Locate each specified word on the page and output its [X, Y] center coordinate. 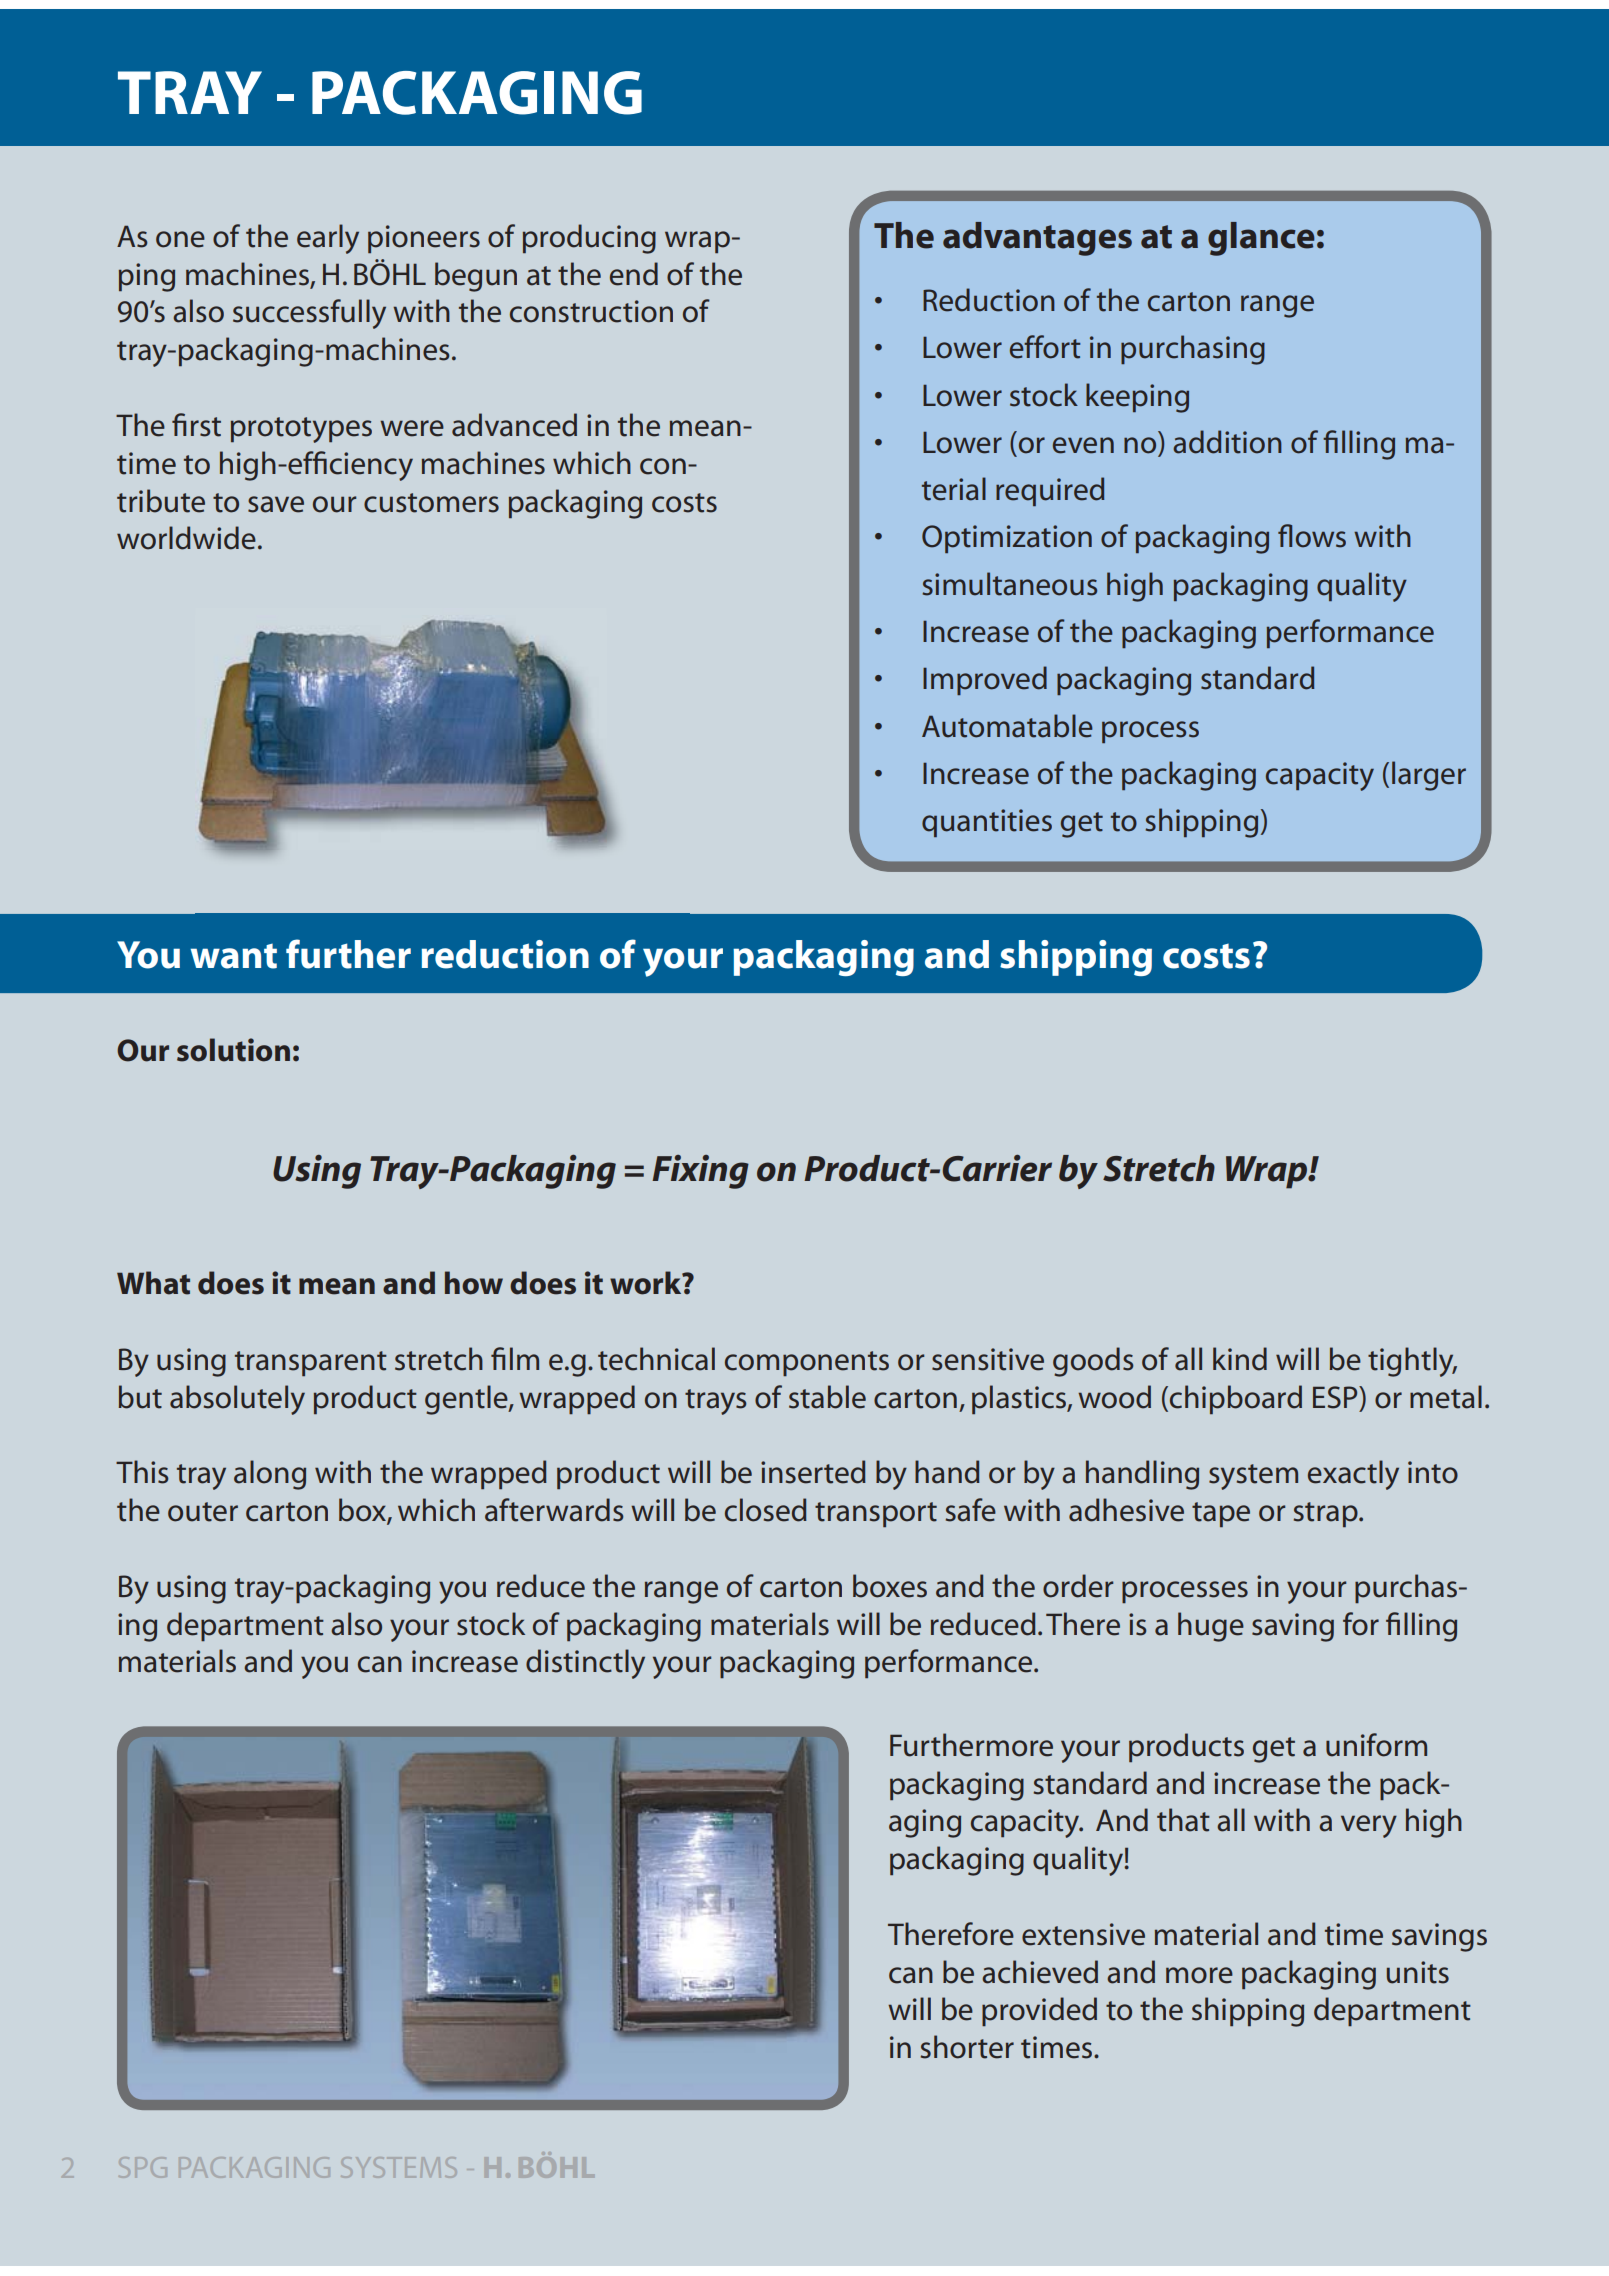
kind [1240, 1359]
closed [766, 1510]
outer [203, 1512]
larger [1429, 776]
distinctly [585, 1664]
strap [1327, 1514]
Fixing [700, 1172]
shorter [967, 2047]
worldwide [186, 538]
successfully [309, 314]
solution [233, 1050]
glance [1261, 239]
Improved [985, 680]
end [634, 274]
